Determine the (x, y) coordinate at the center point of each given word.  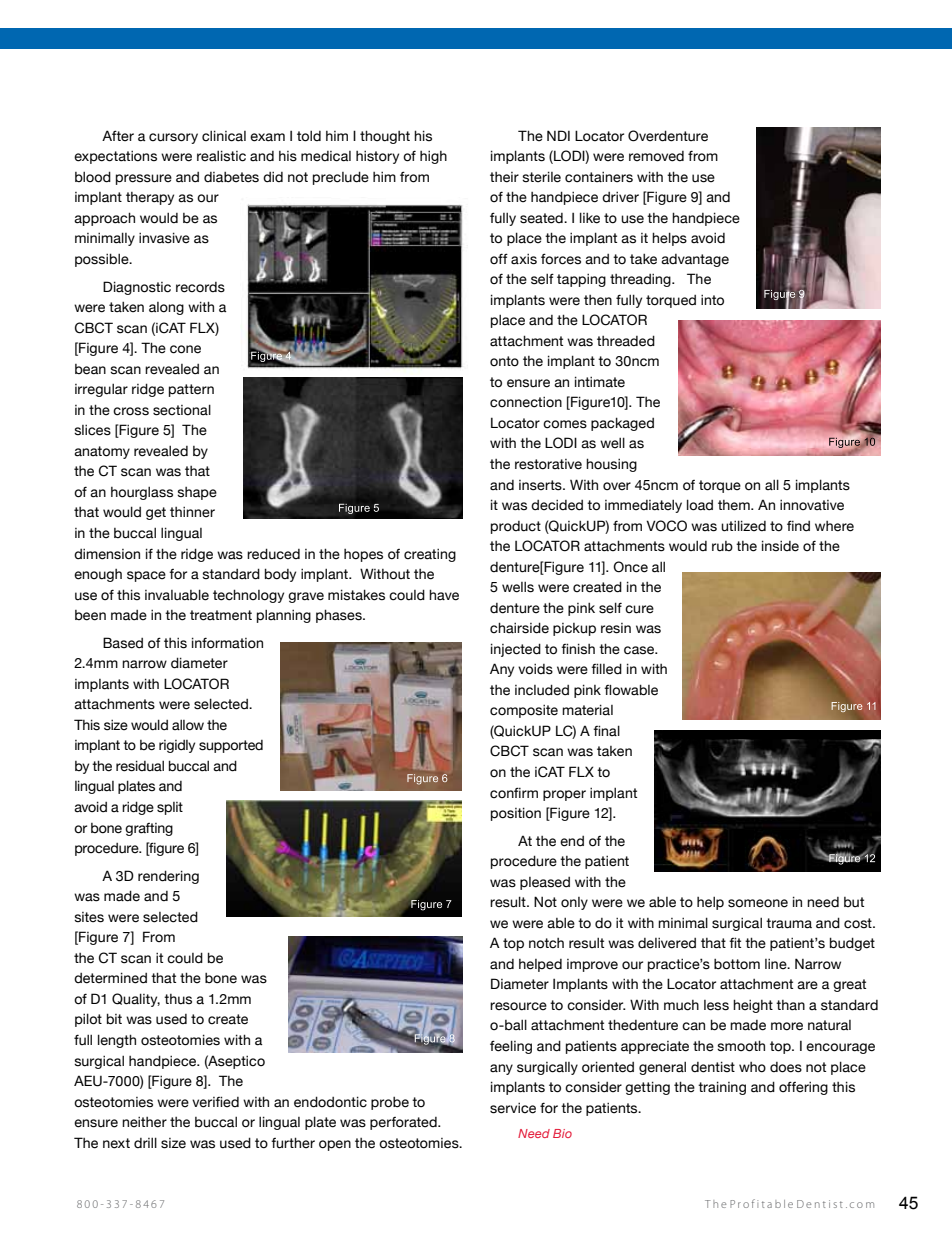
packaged (622, 424)
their (504, 177)
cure (639, 609)
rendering (168, 877)
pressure (144, 179)
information (227, 643)
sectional (182, 410)
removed (656, 156)
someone (758, 903)
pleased (545, 883)
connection (526, 402)
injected (516, 650)
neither (144, 1122)
